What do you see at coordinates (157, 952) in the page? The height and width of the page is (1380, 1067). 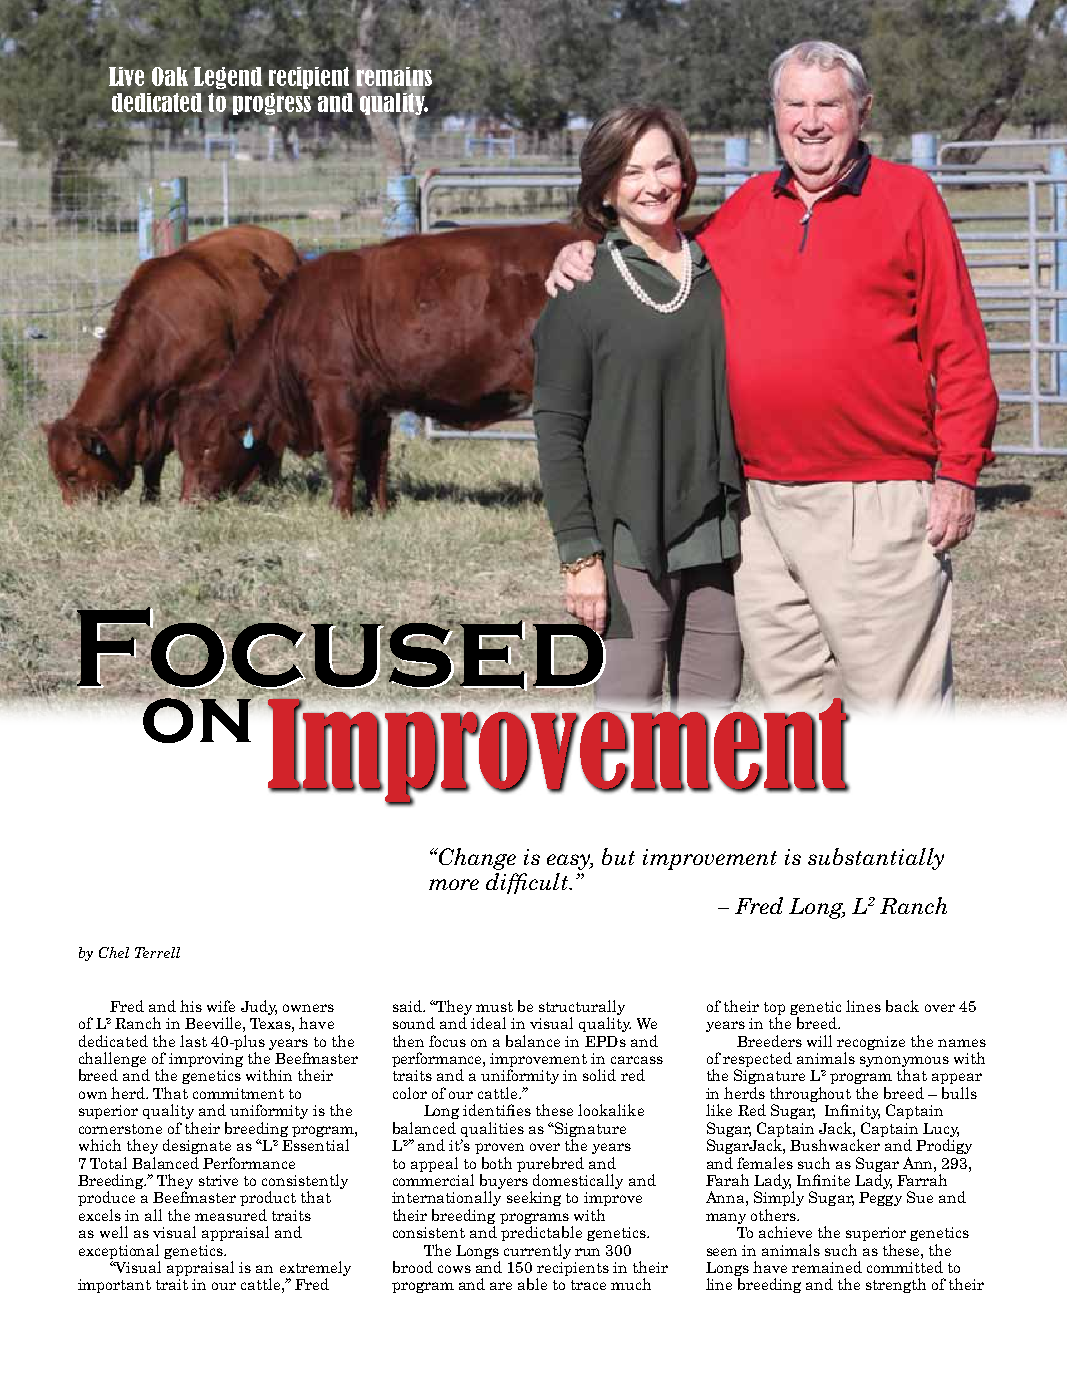 I see `Terrell` at bounding box center [157, 952].
